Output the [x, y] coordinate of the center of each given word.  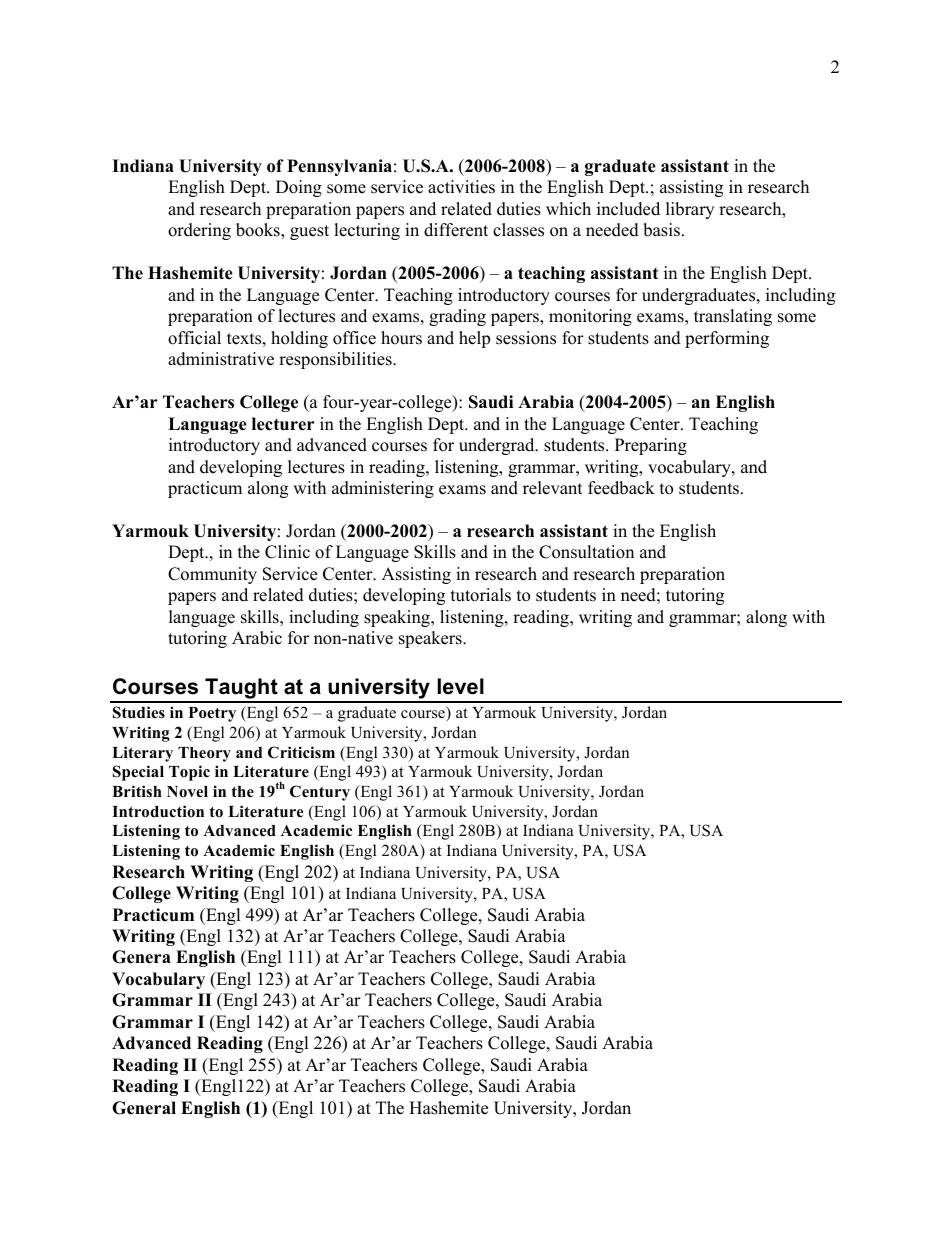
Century [320, 793]
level [460, 686]
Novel [187, 792]
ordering [199, 231]
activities [461, 187]
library [690, 210]
